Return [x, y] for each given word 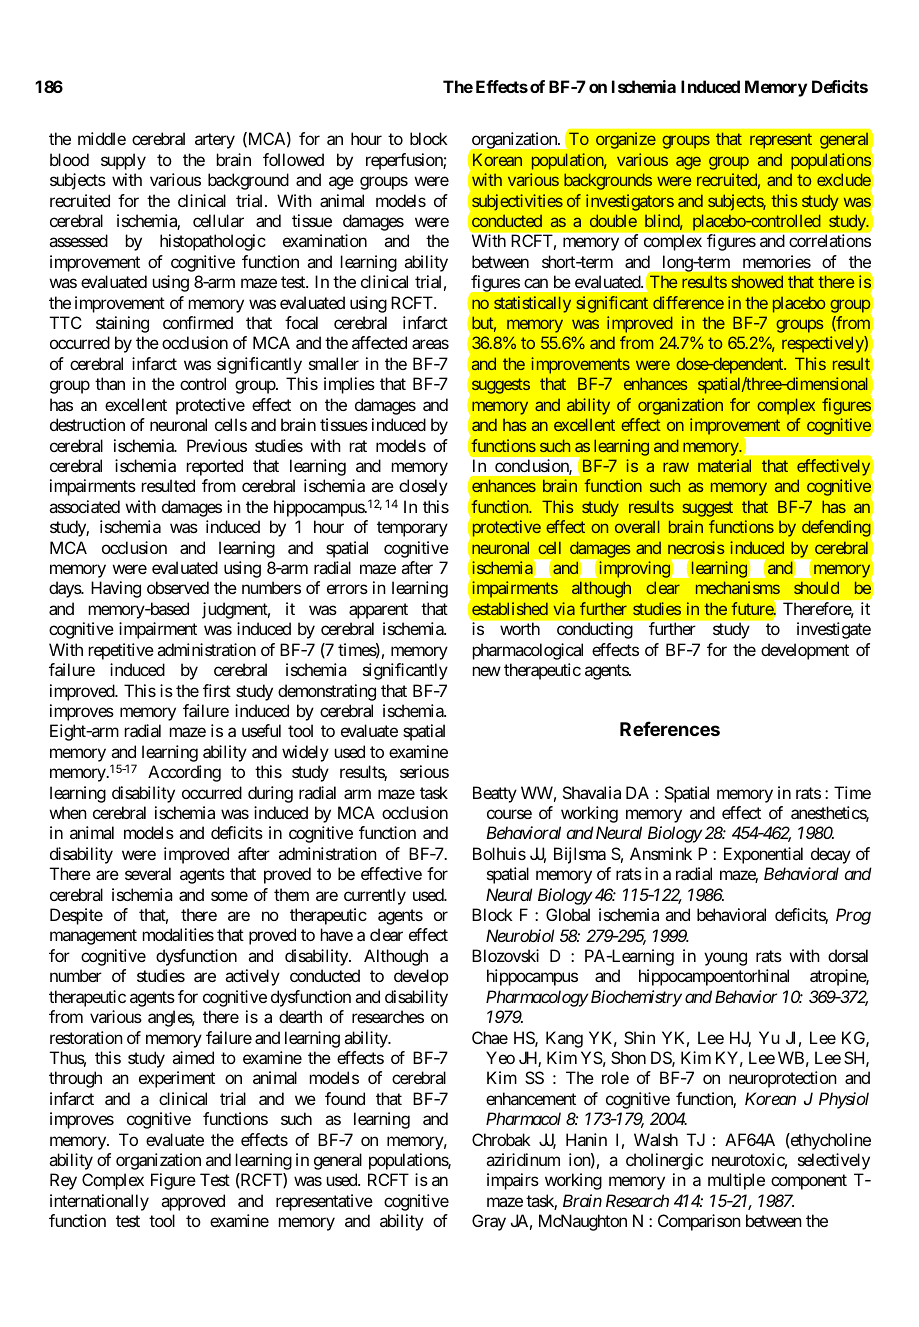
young [725, 959]
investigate [834, 630]
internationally [99, 1202]
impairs [513, 1181]
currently [375, 896]
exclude [844, 179]
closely [423, 487]
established [510, 608]
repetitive [121, 651]
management [93, 937]
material [724, 465]
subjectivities [517, 202]
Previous [217, 445]
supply [123, 161]
